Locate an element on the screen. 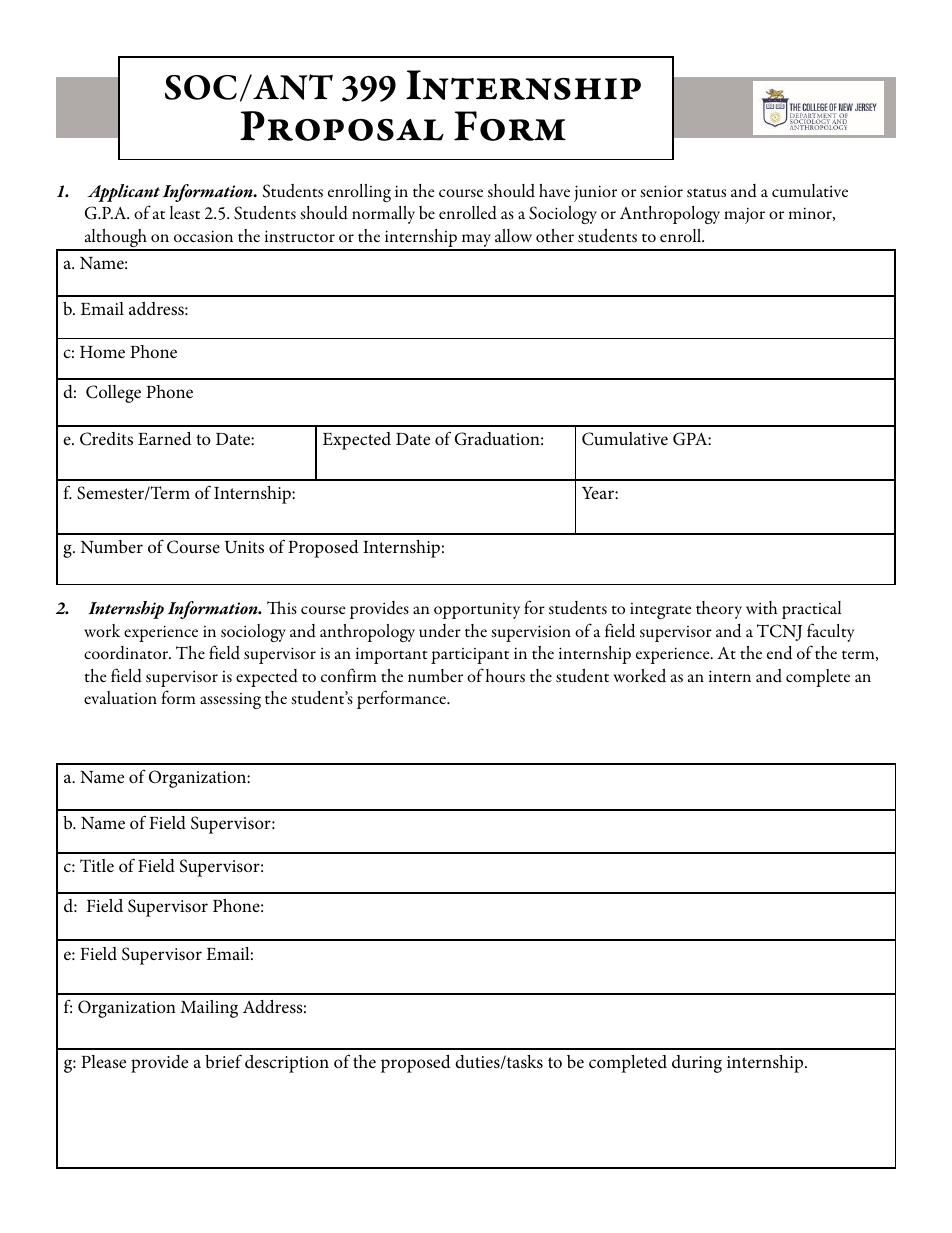 The width and height of the screenshot is (952, 1233). Applicant is located at coordinates (123, 193).
